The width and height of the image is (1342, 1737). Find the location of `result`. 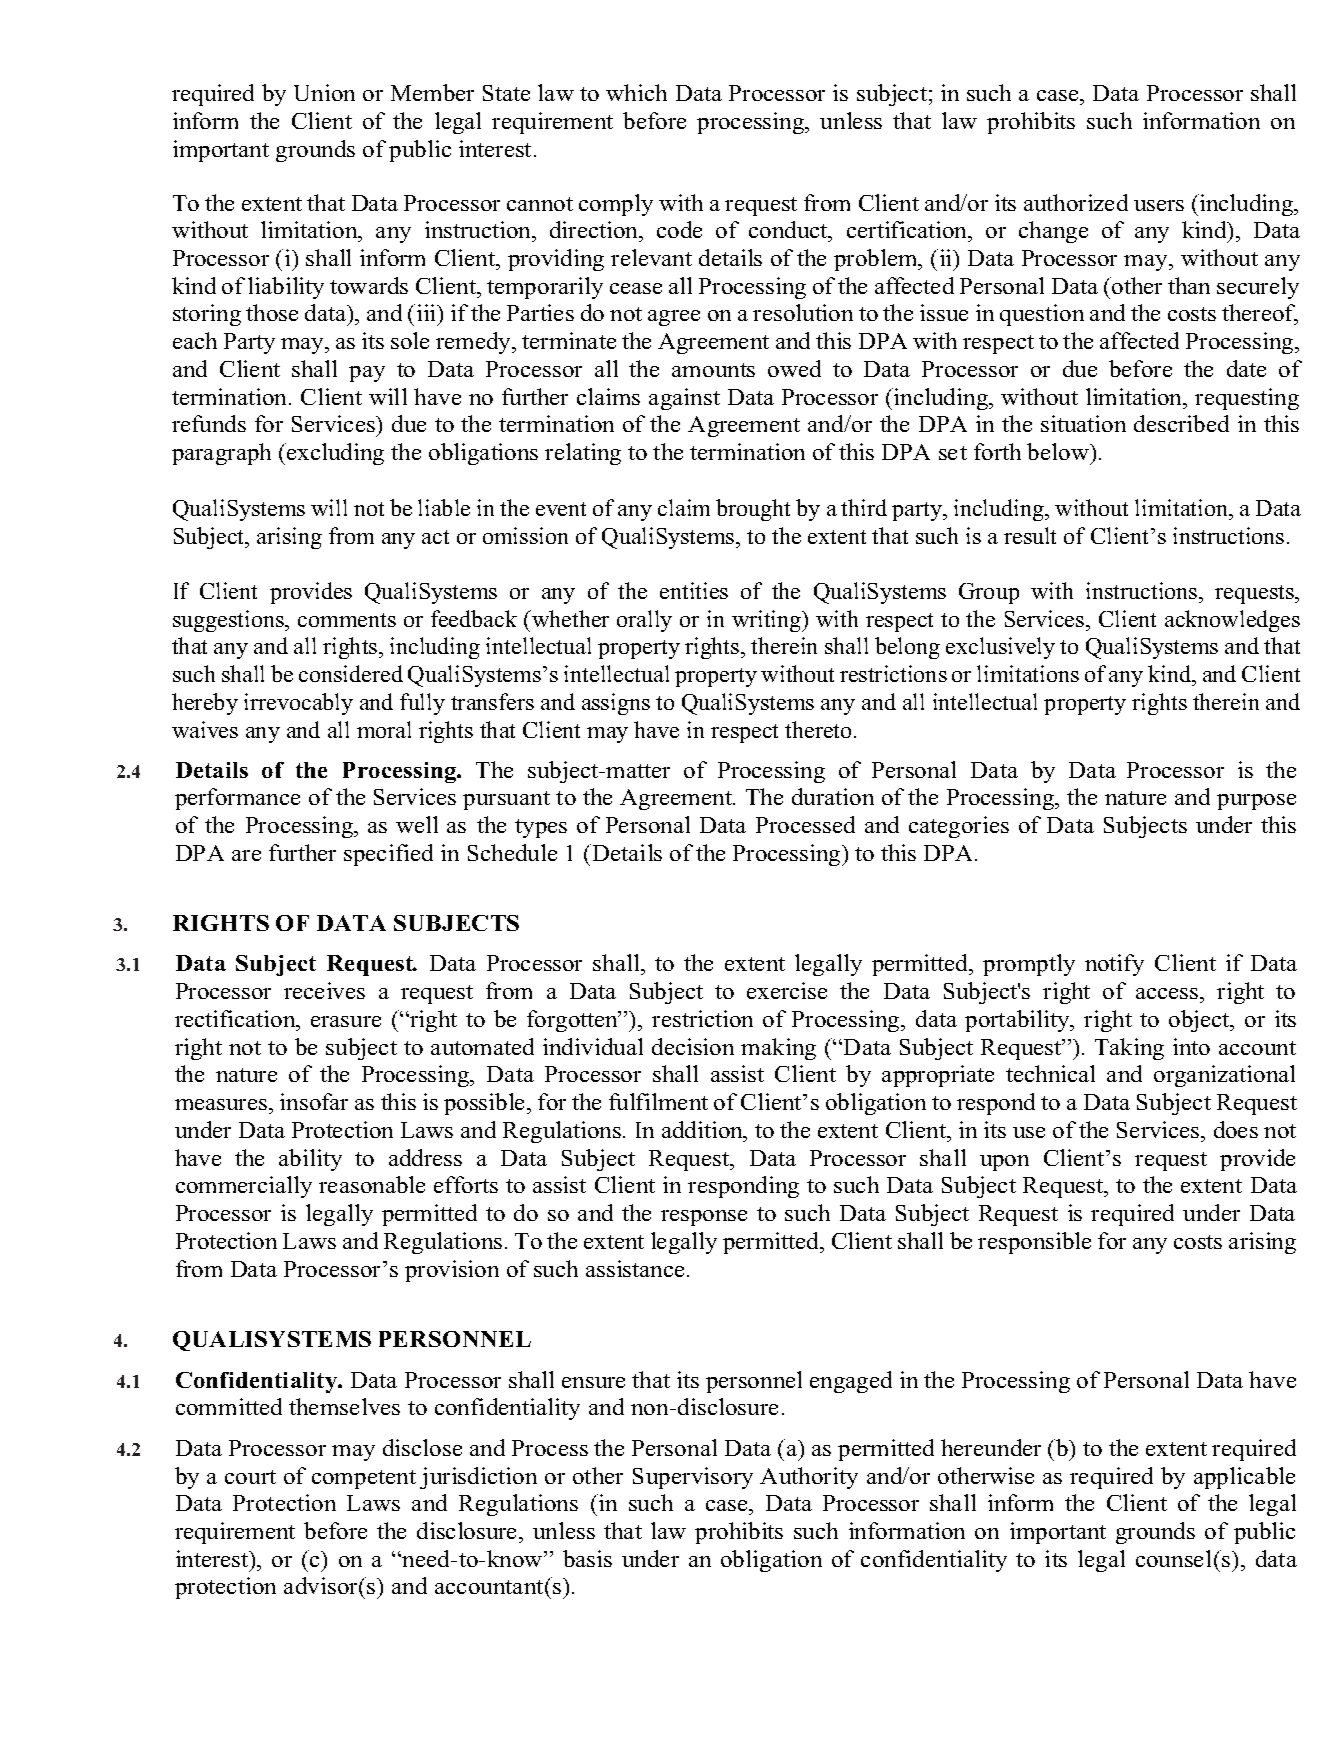

result is located at coordinates (1030, 535).
